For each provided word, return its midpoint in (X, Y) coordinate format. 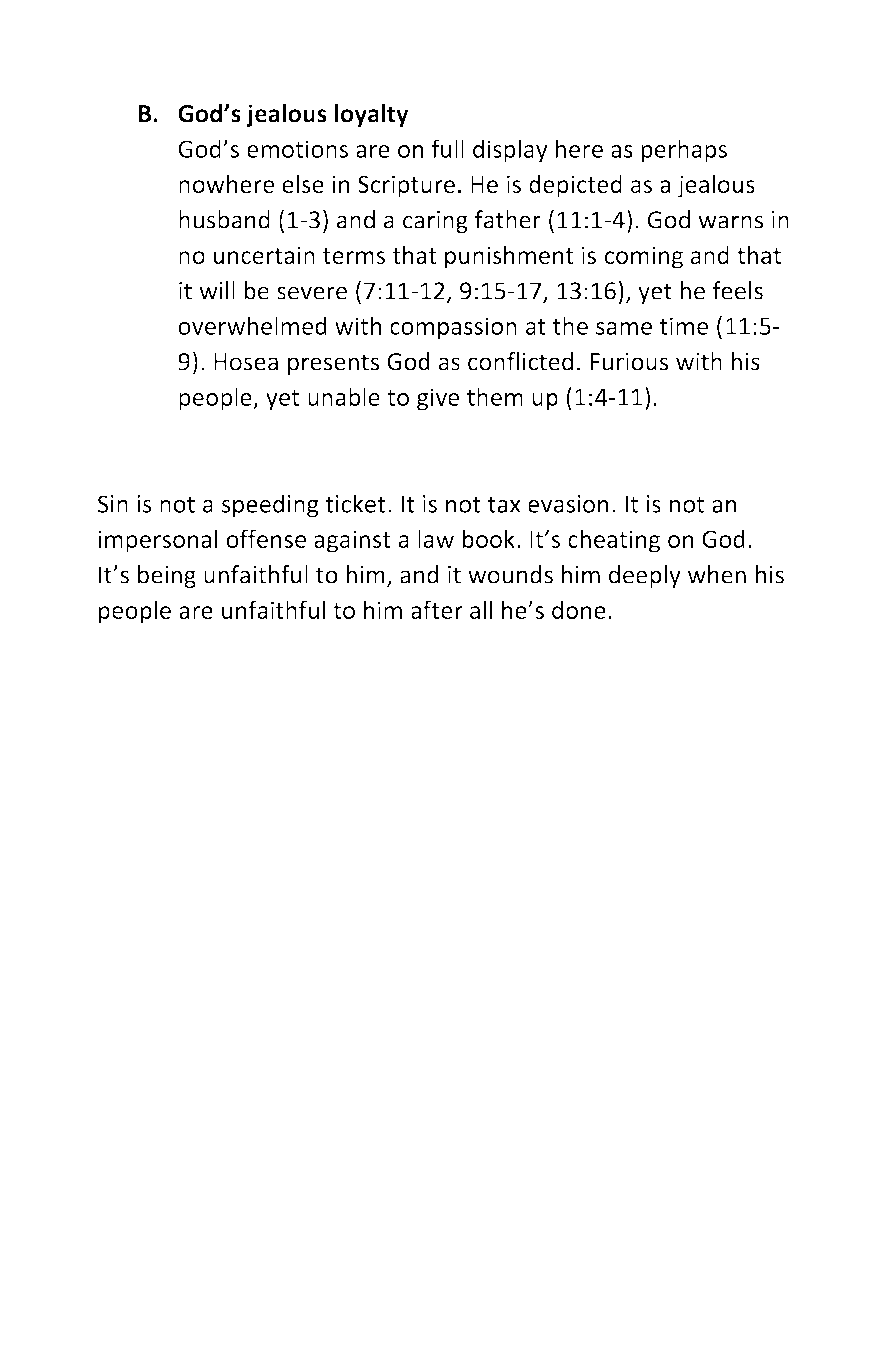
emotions (297, 149)
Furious (629, 362)
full (447, 148)
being (167, 576)
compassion (453, 328)
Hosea (246, 362)
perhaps (684, 151)
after (437, 609)
